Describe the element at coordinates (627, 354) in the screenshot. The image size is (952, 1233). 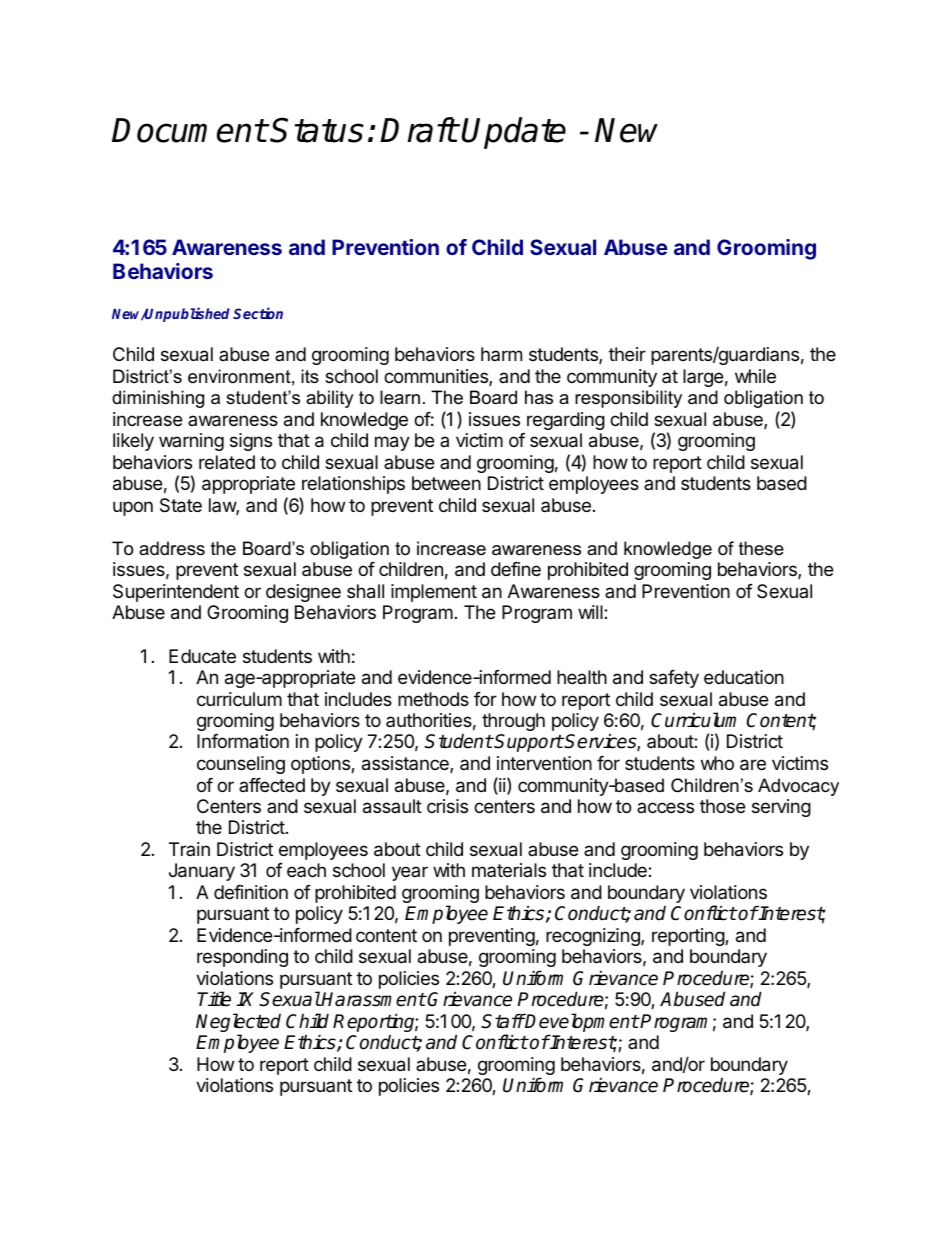
I see `their` at that location.
